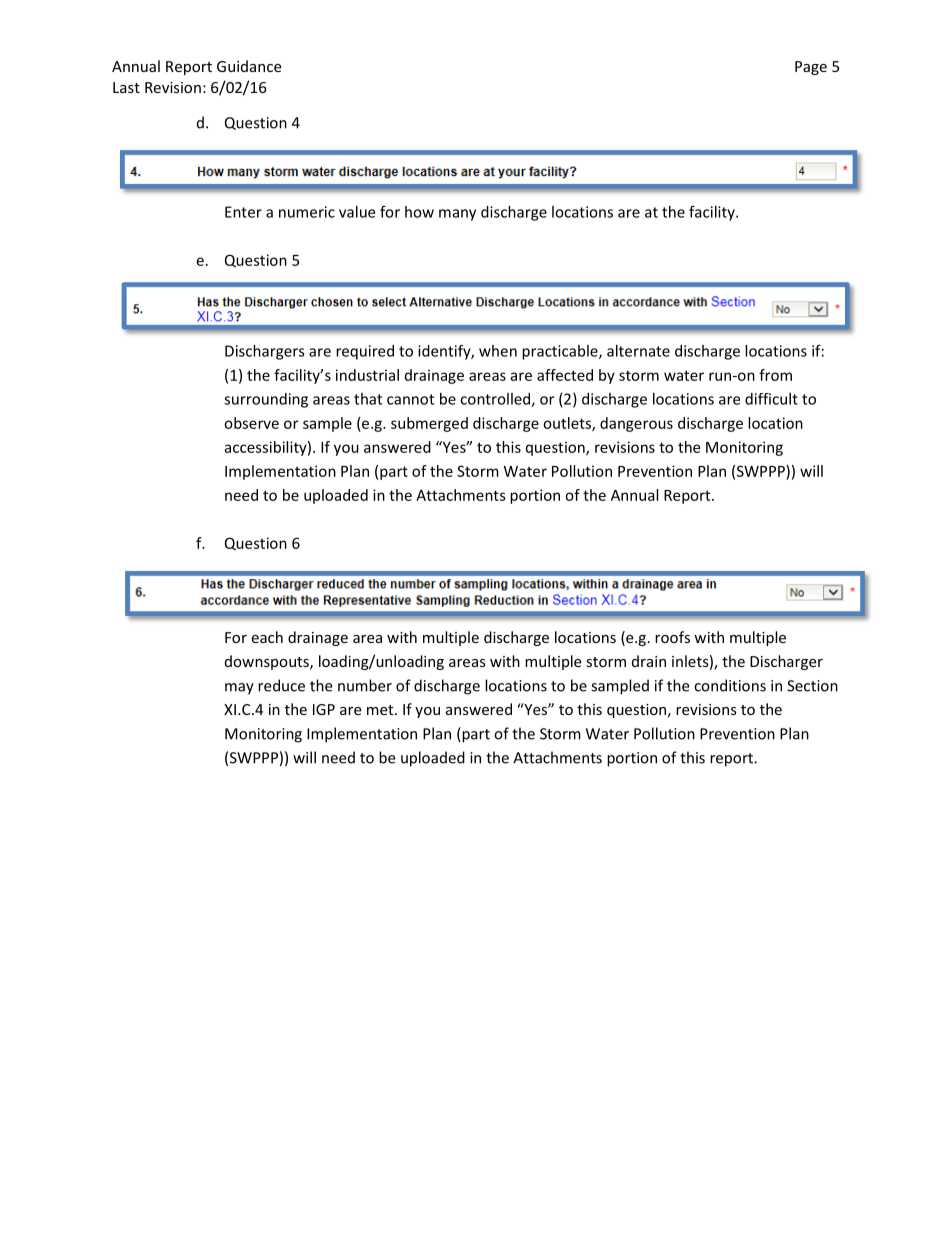 The height and width of the screenshot is (1233, 952). What do you see at coordinates (429, 424) in the screenshot?
I see `submerged` at bounding box center [429, 424].
